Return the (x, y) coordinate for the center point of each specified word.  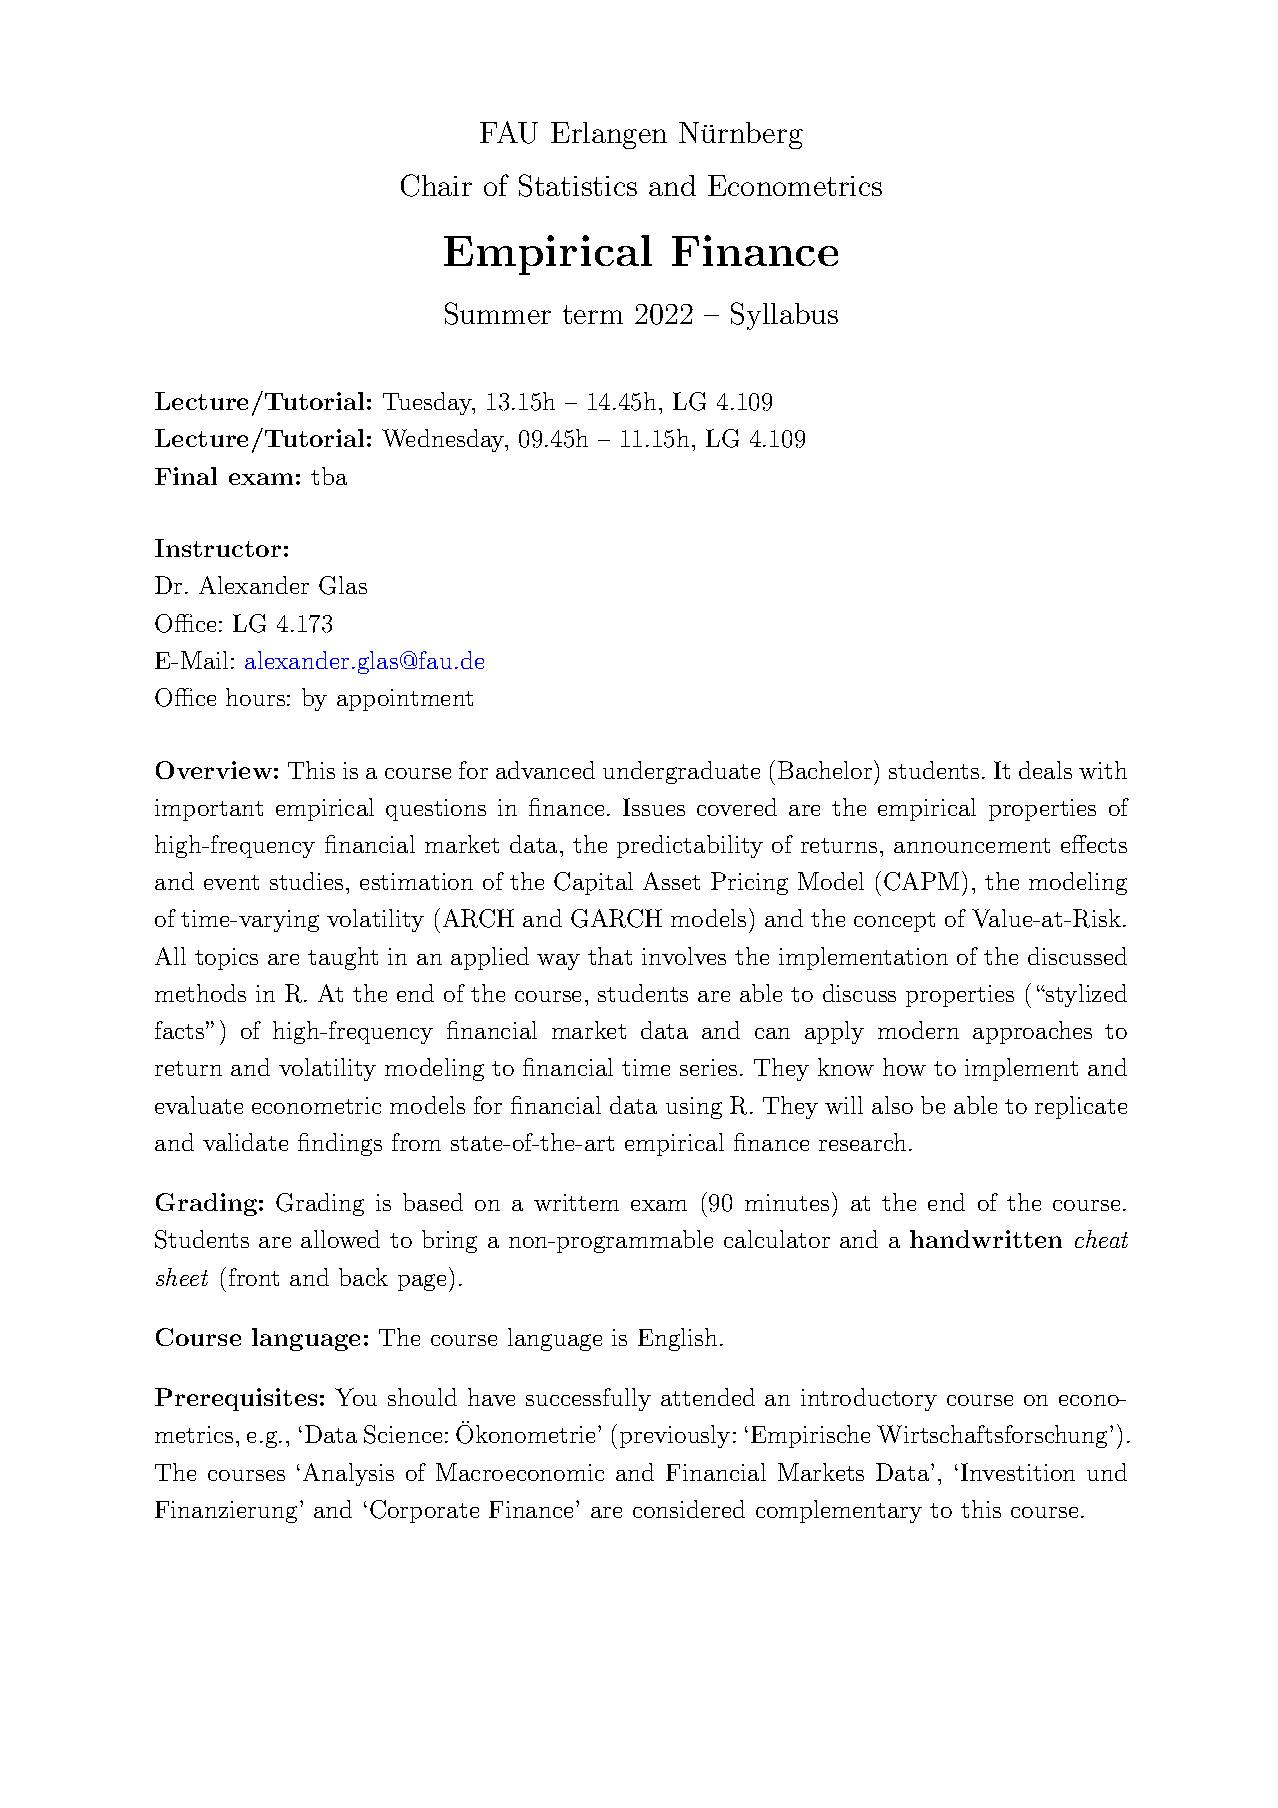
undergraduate (681, 772)
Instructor (218, 548)
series (708, 1067)
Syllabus (784, 316)
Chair (436, 185)
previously (675, 1436)
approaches (1032, 1032)
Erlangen (609, 135)
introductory (869, 1399)
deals (1045, 770)
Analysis (348, 1474)
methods (200, 993)
